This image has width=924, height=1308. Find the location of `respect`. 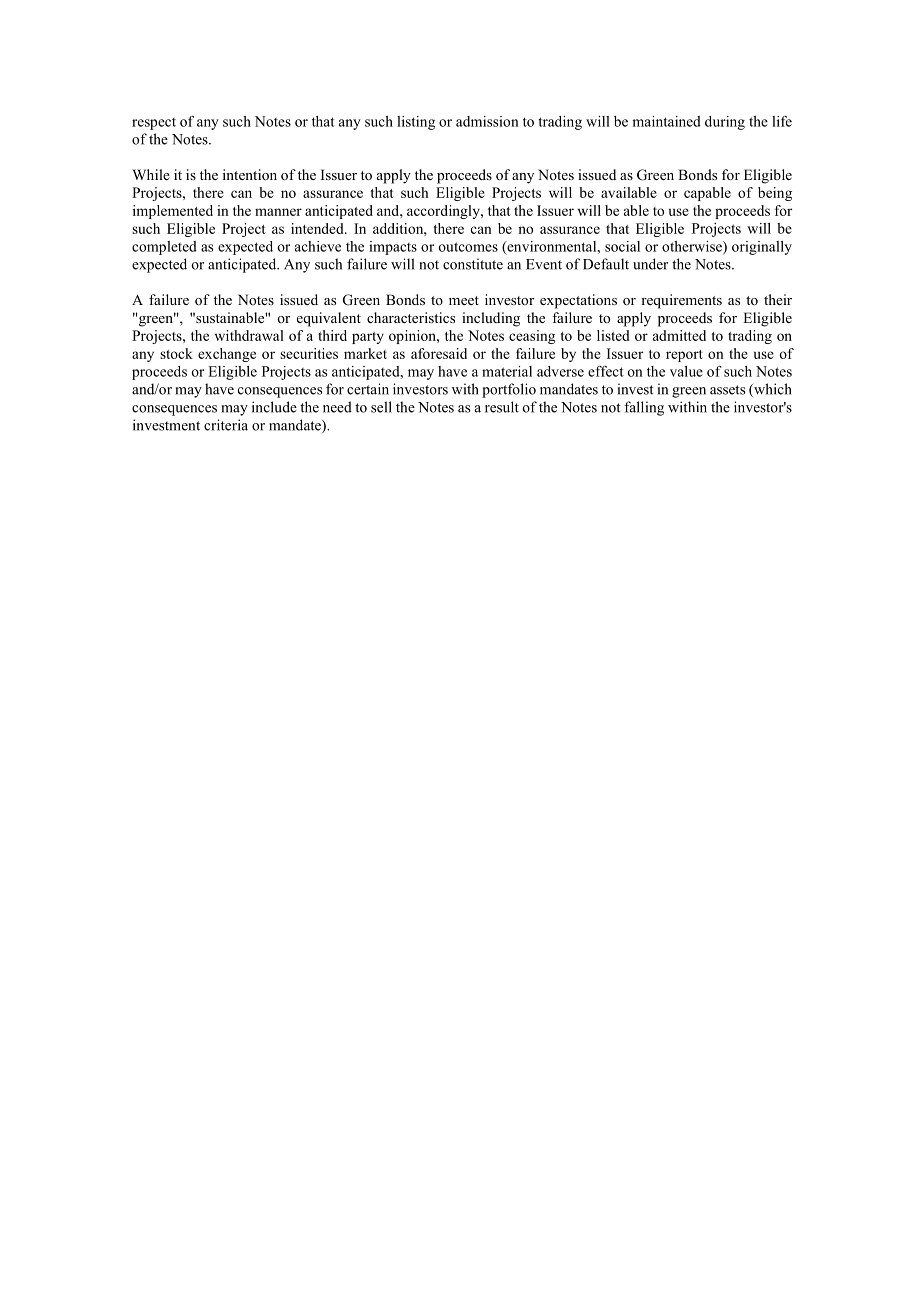

respect is located at coordinates (154, 124).
